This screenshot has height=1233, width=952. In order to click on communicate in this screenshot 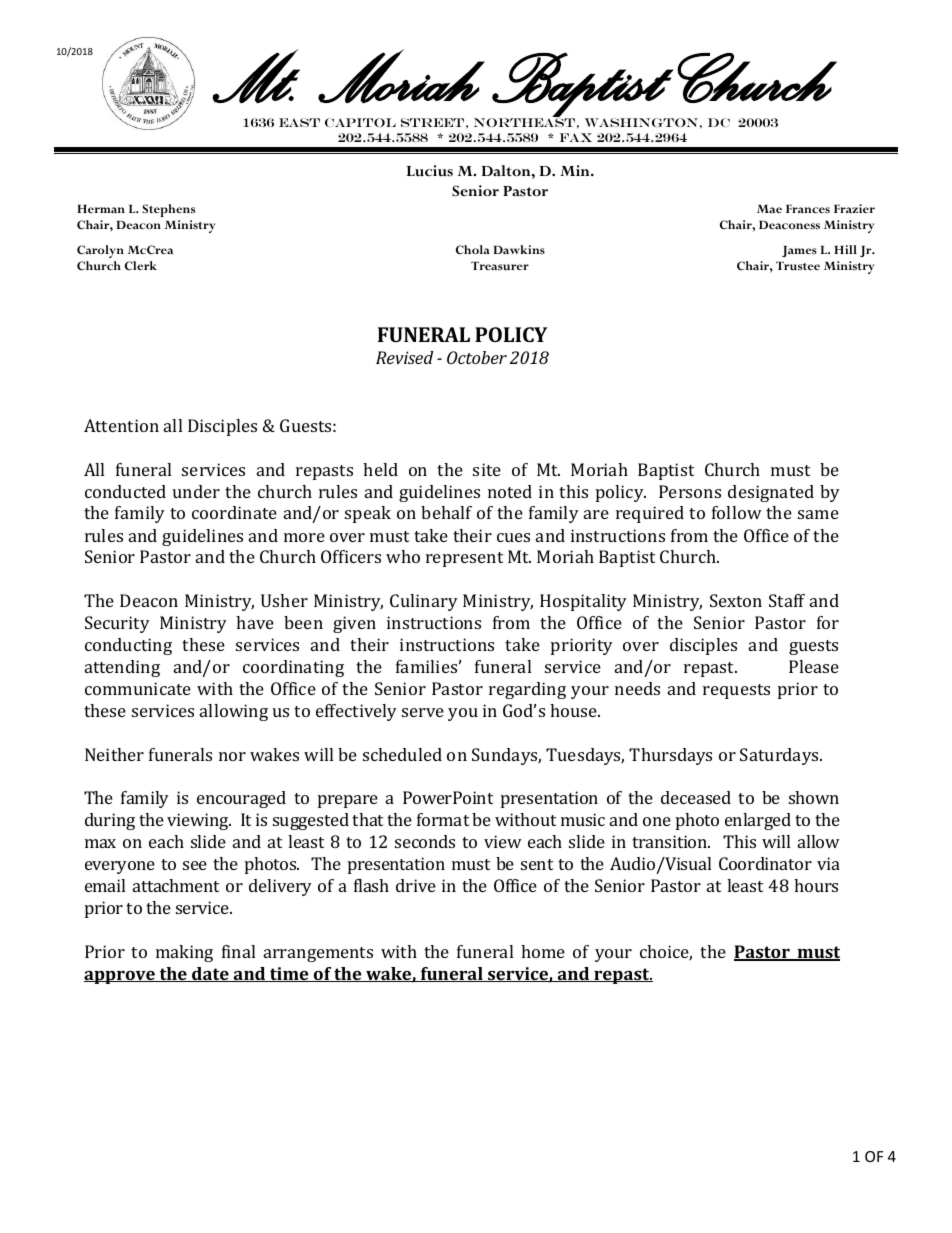, I will do `click(138, 688)`.
